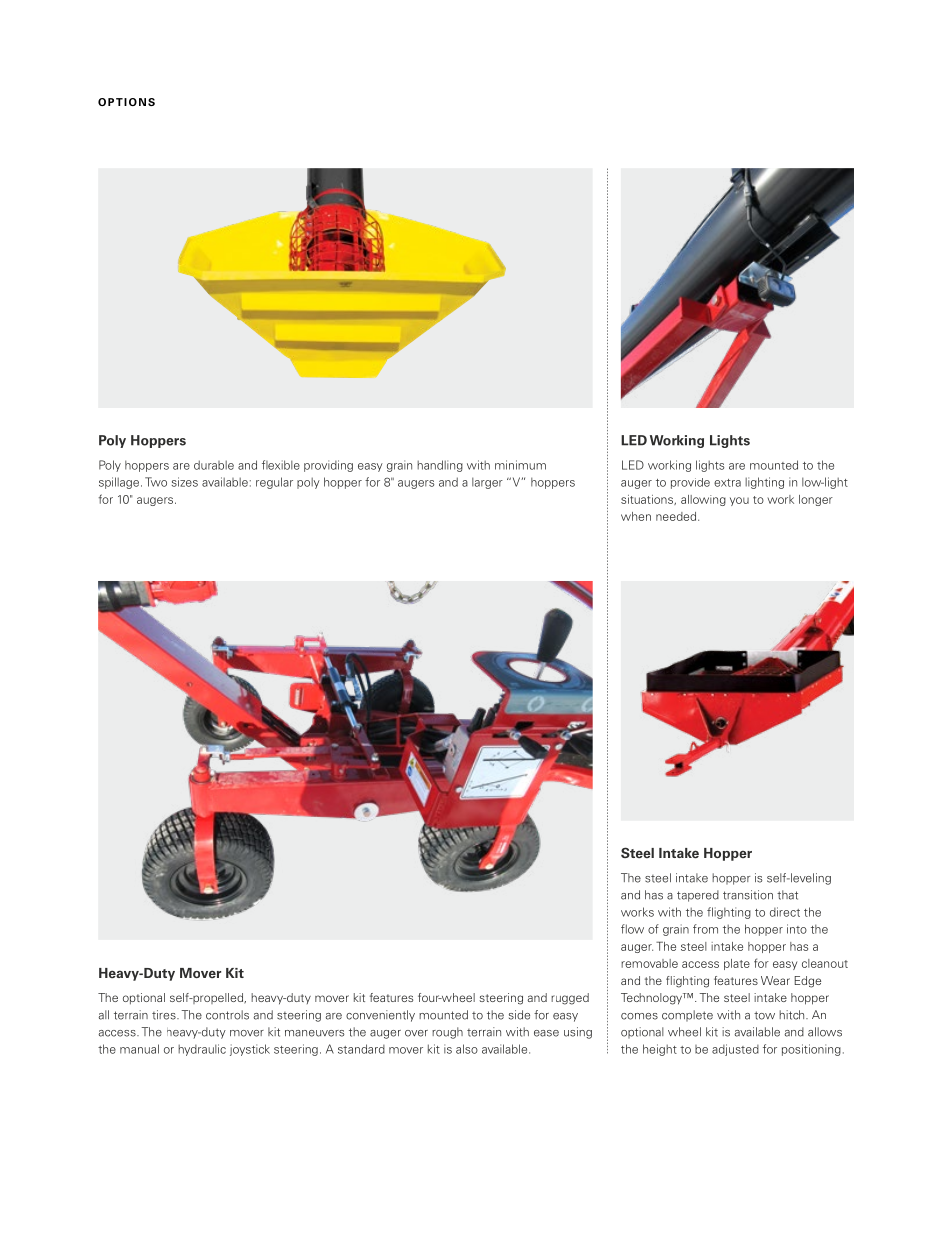  What do you see at coordinates (727, 483) in the screenshot?
I see `extra` at bounding box center [727, 483].
